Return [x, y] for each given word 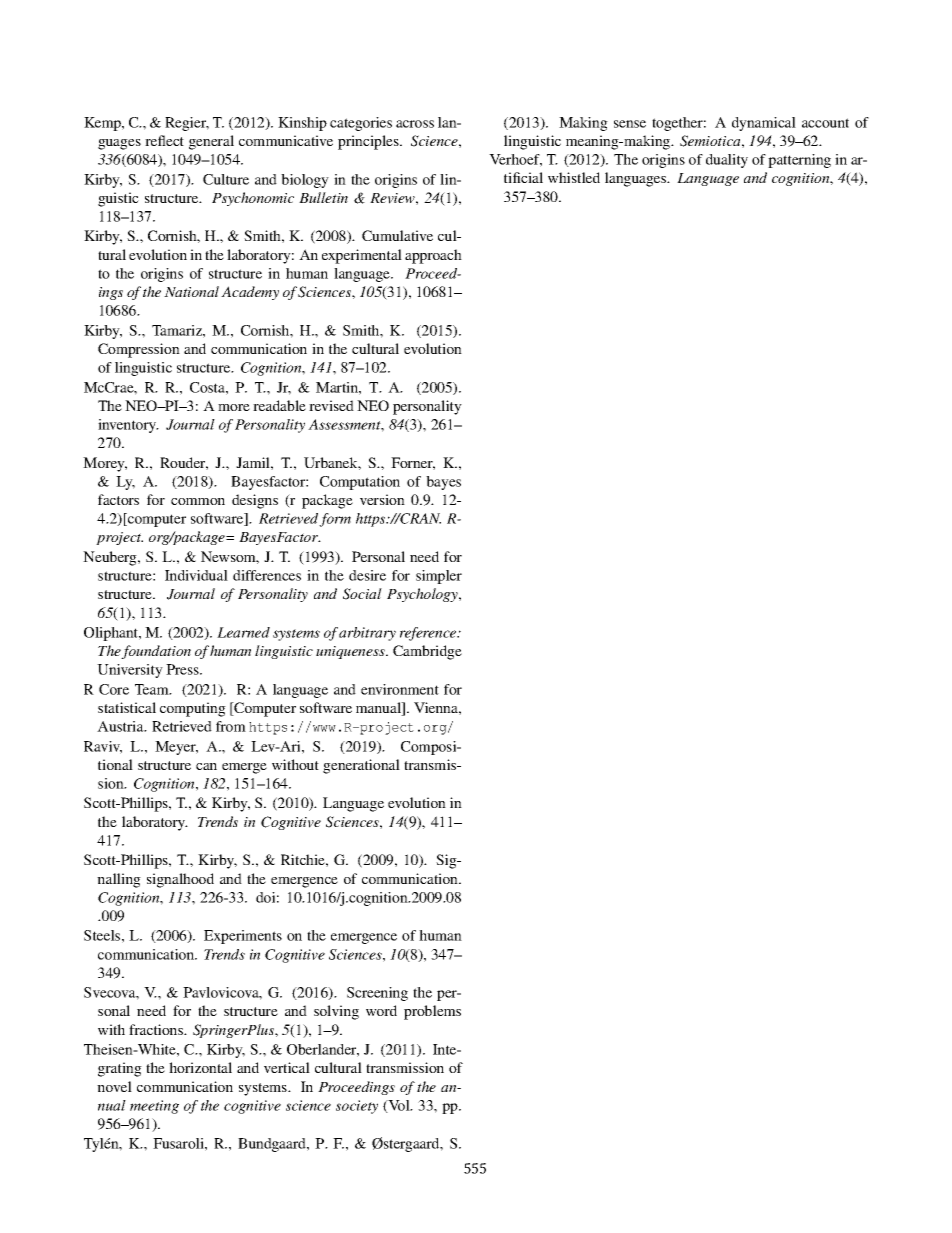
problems [432, 1012]
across [415, 124]
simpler [439, 577]
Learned [243, 632]
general [211, 142]
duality [727, 161]
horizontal [200, 1067]
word [381, 1010]
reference [429, 634]
